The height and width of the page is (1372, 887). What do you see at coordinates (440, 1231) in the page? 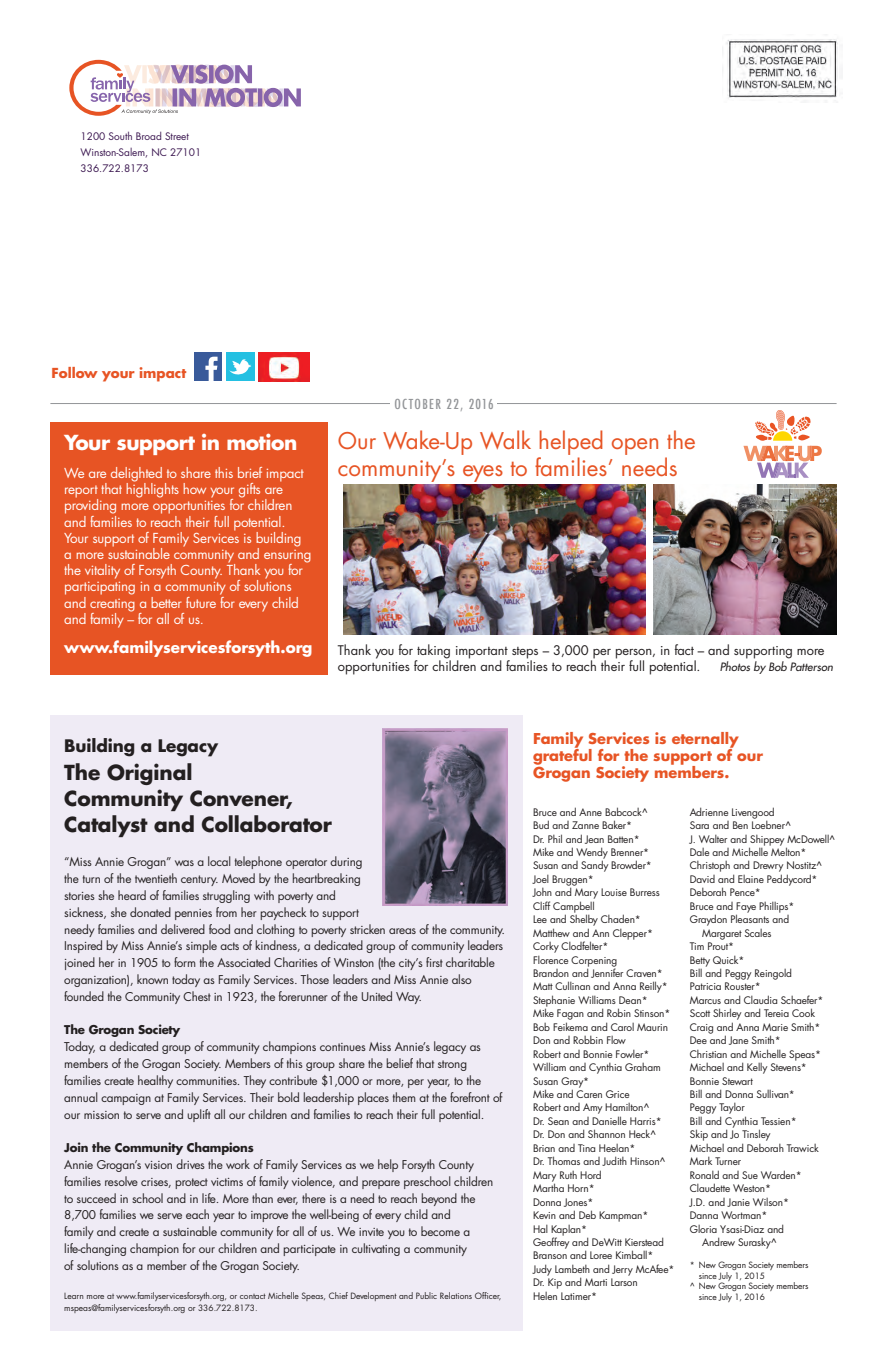
I see `become` at bounding box center [440, 1231].
